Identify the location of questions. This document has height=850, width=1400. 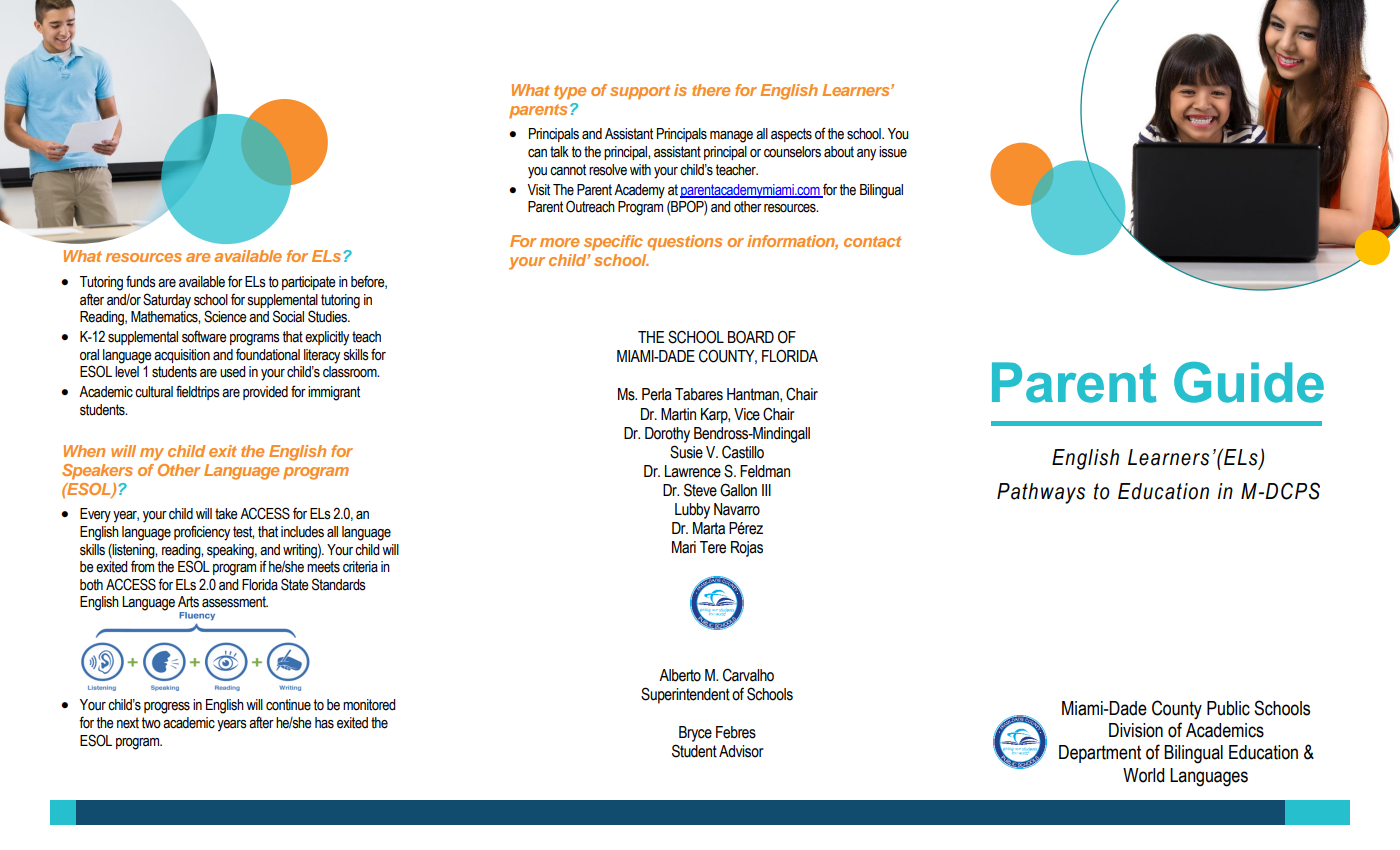
(684, 243).
